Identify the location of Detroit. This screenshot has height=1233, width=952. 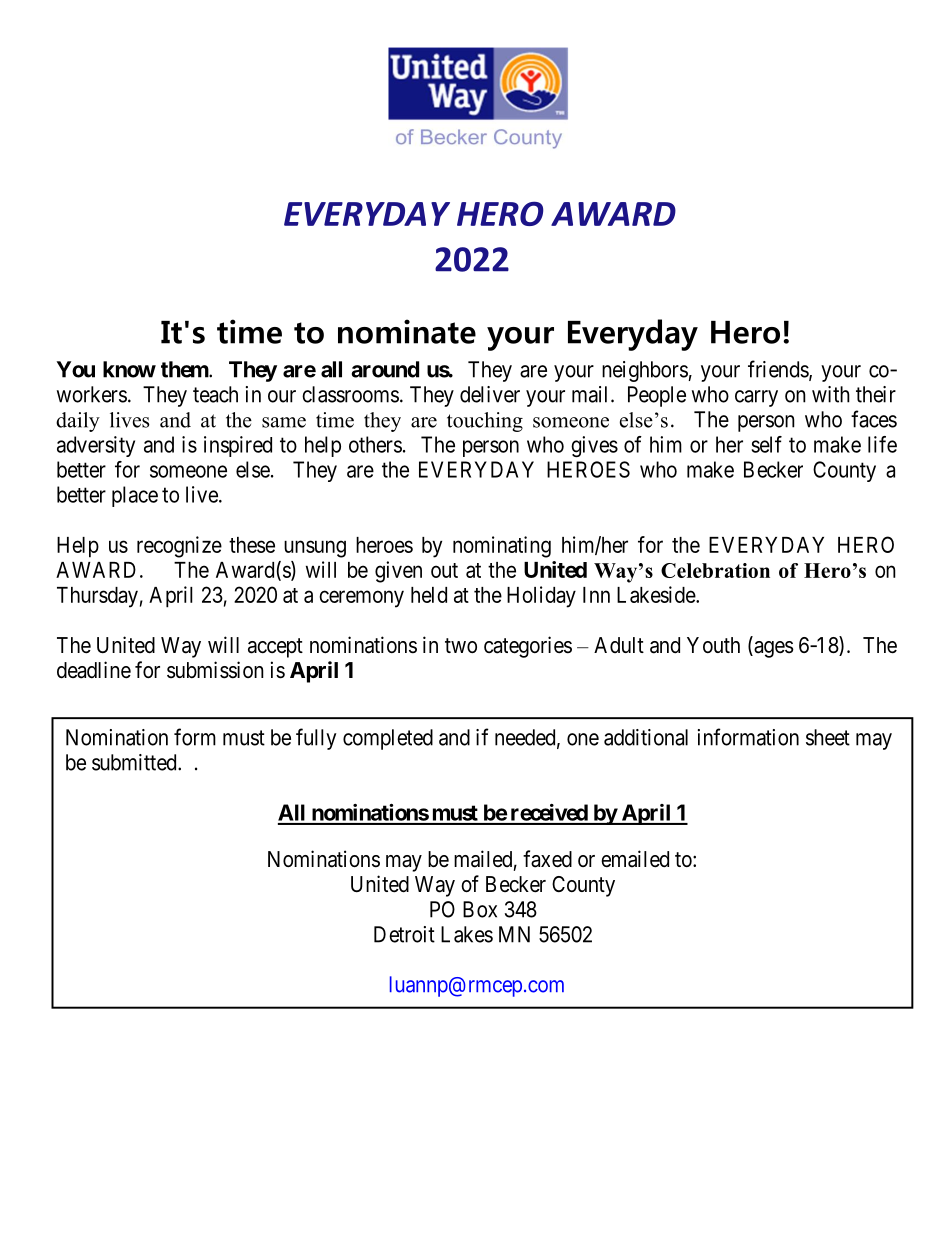
(404, 934).
